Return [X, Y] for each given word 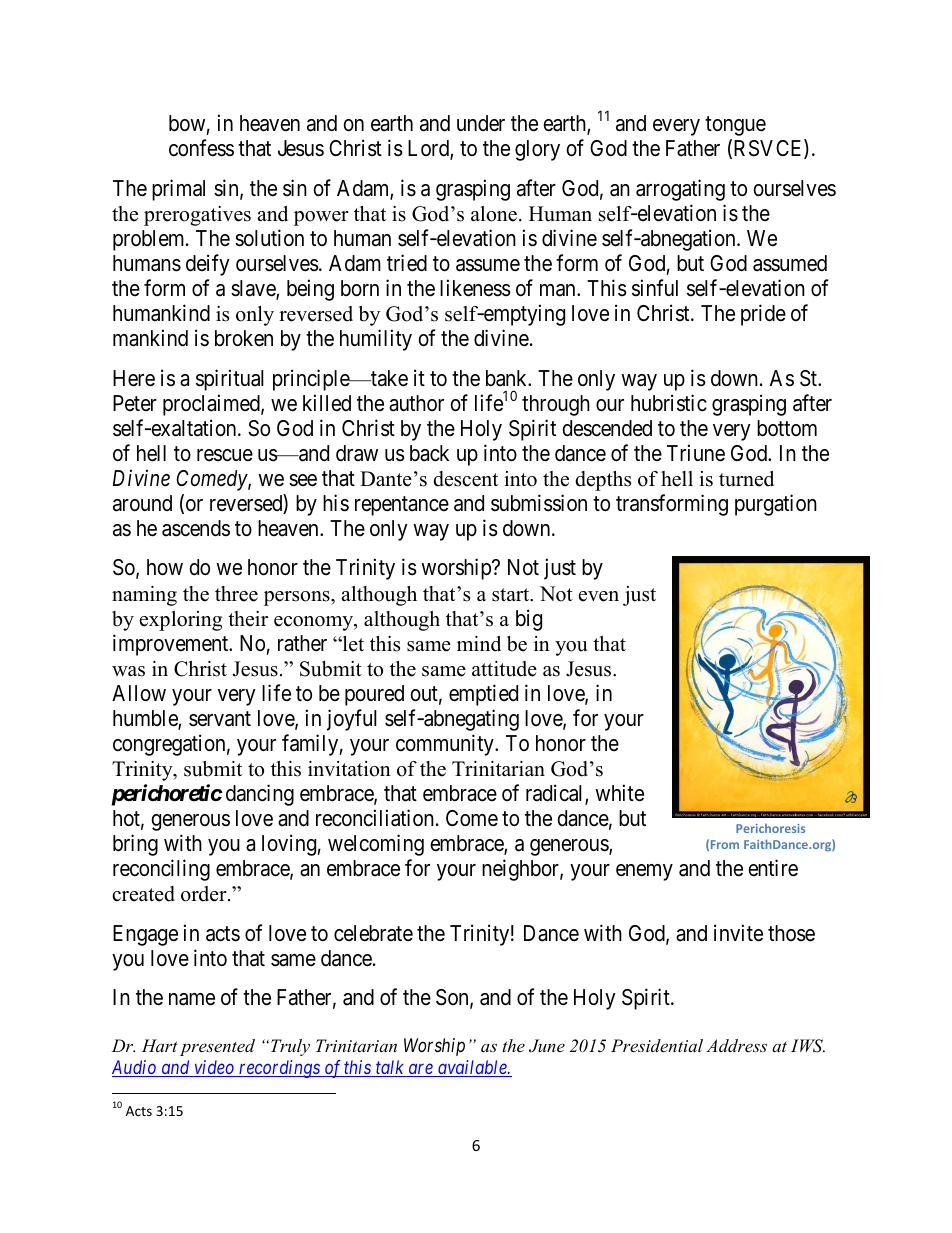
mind [479, 644]
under [481, 123]
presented [217, 1047]
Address [736, 1045]
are [420, 1070]
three [236, 594]
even [599, 596]
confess [201, 148]
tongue [735, 126]
